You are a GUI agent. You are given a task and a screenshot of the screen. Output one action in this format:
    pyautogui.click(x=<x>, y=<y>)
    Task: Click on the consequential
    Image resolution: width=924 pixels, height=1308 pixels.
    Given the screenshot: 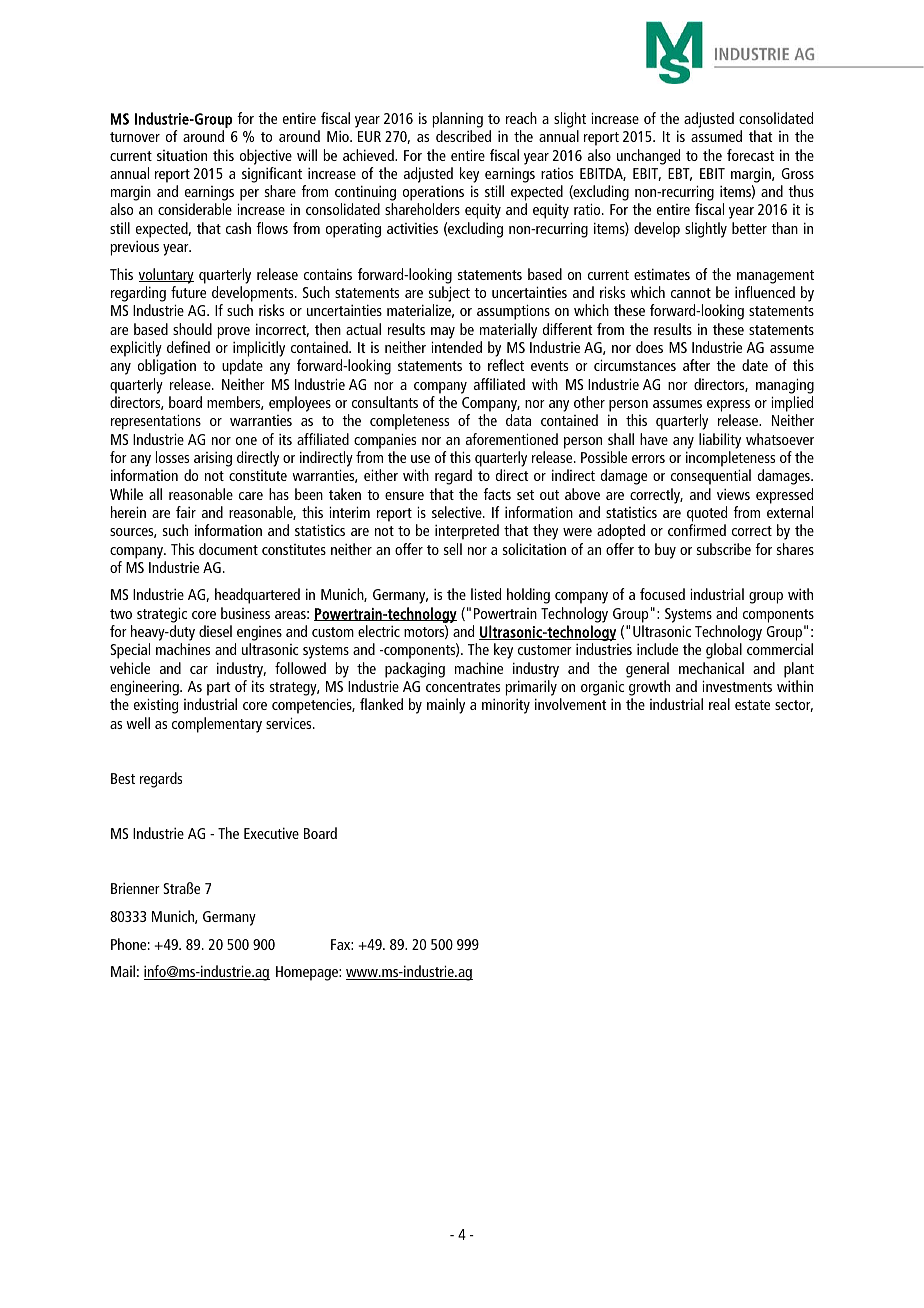 What is the action you would take?
    pyautogui.click(x=711, y=477)
